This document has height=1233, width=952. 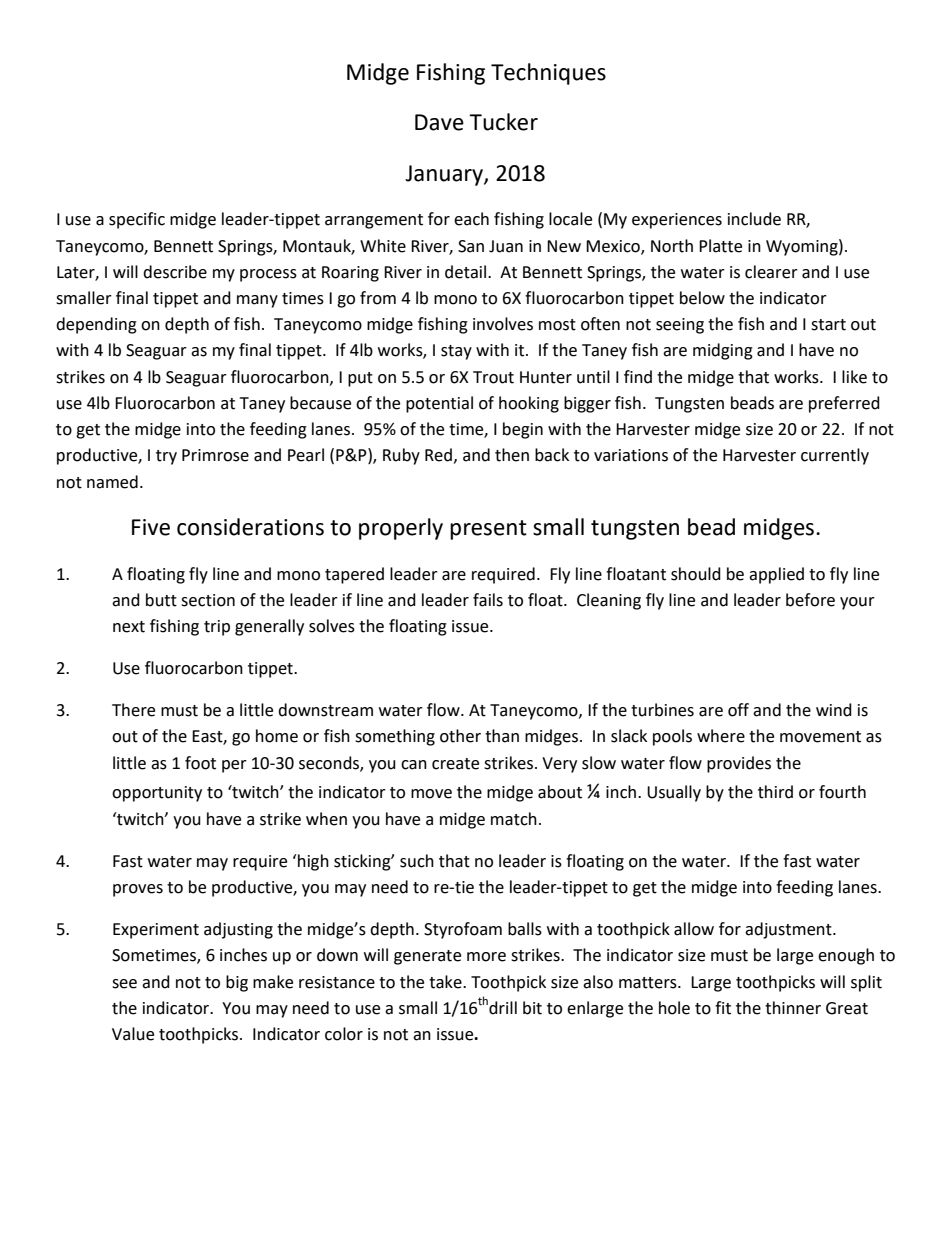 What do you see at coordinates (137, 220) in the document?
I see `specific` at bounding box center [137, 220].
